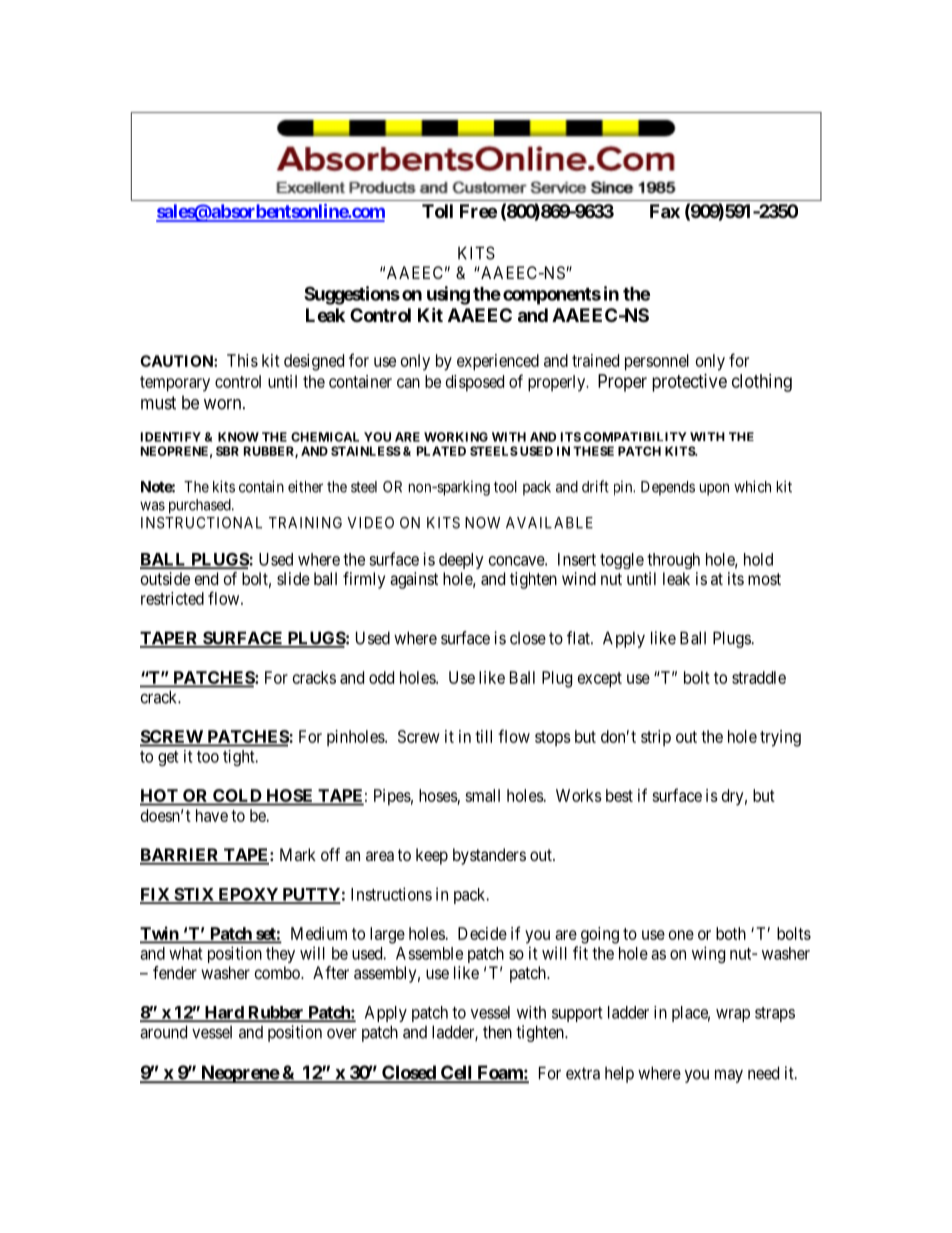 The width and height of the screenshot is (952, 1233). What do you see at coordinates (381, 677) in the screenshot?
I see `odd` at bounding box center [381, 677].
